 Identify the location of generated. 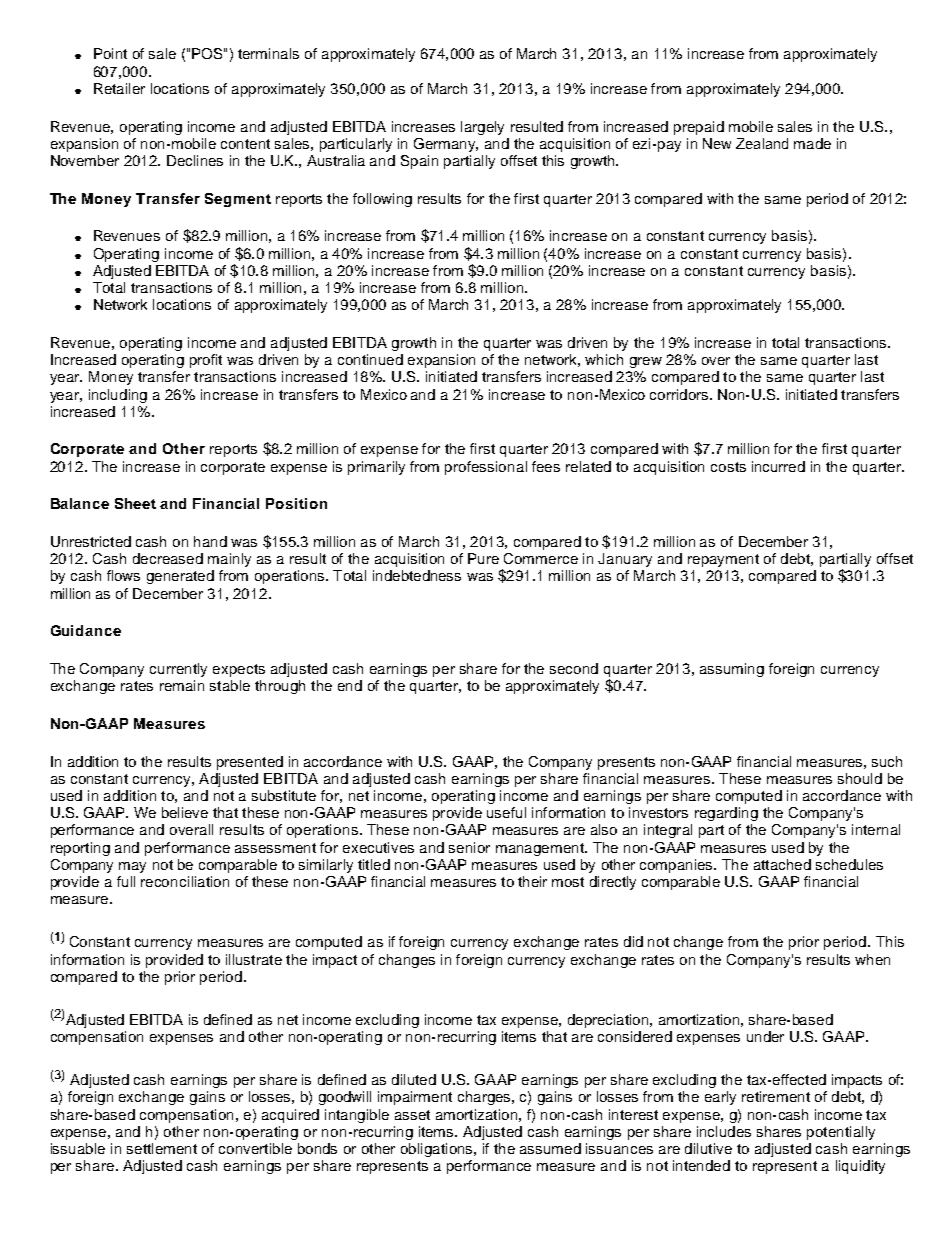
(180, 577).
